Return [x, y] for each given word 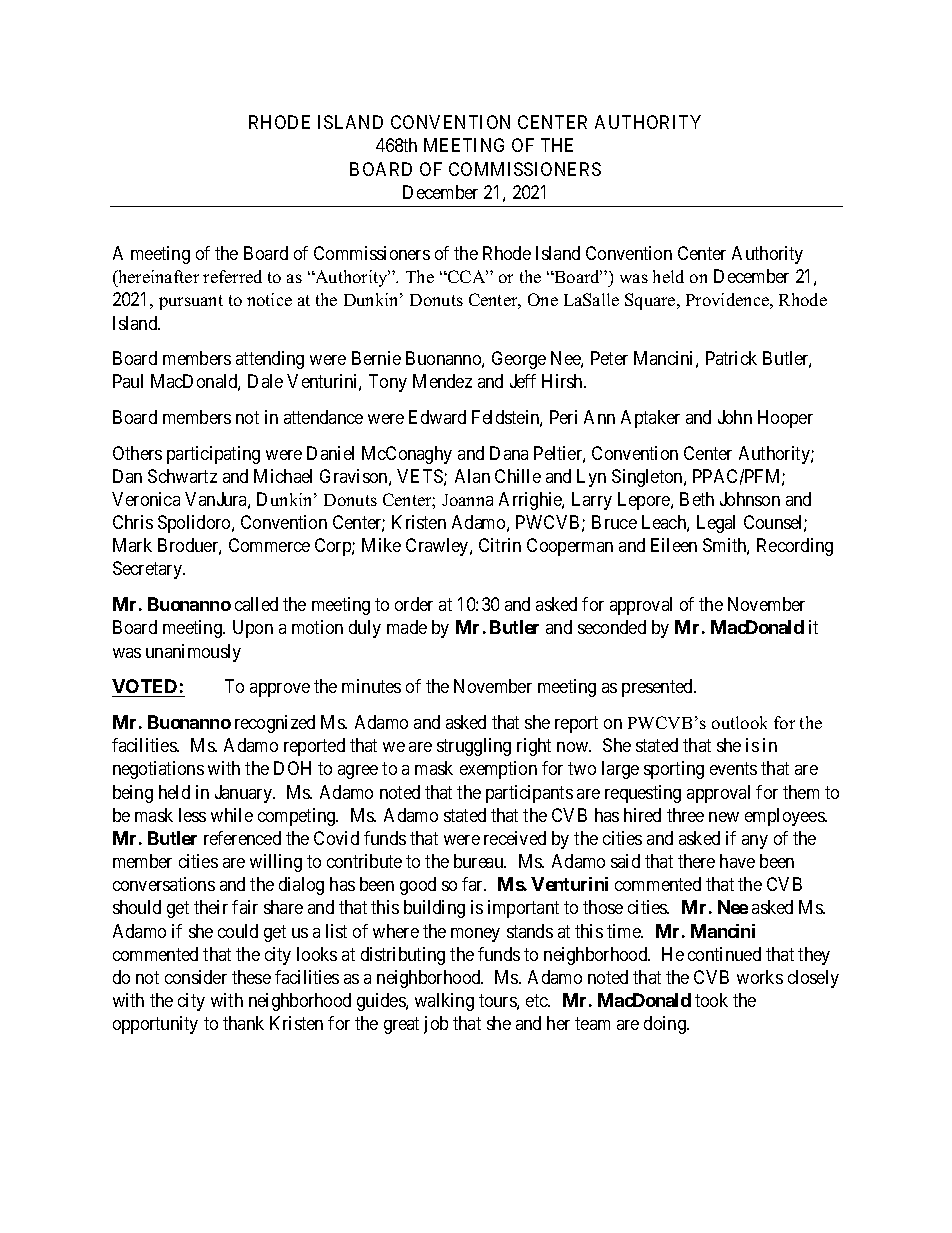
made [407, 627]
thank [243, 1023]
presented [658, 688]
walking [444, 1002]
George [519, 360]
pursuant [191, 302]
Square [651, 301]
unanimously [193, 653]
